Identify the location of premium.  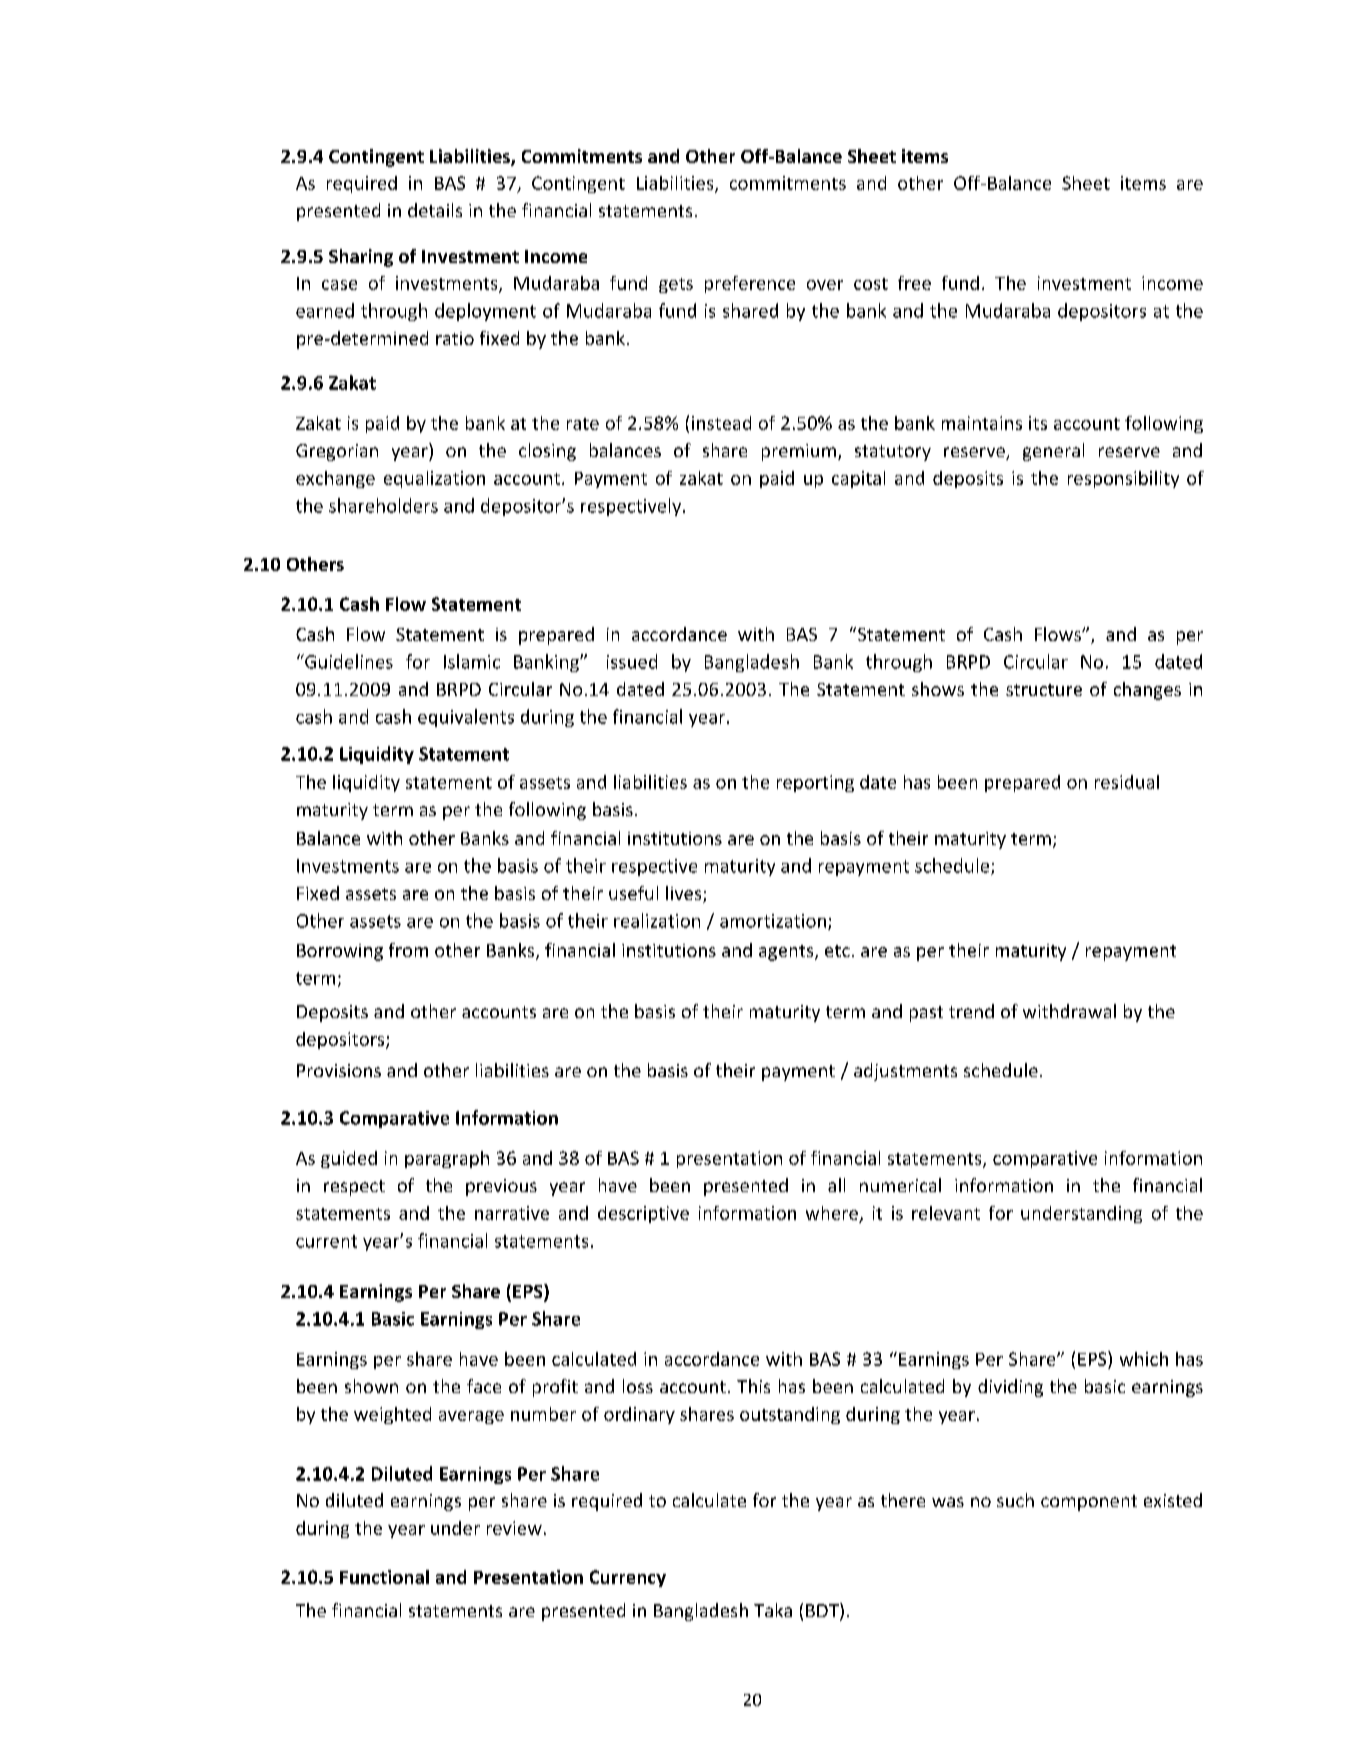
(799, 452).
